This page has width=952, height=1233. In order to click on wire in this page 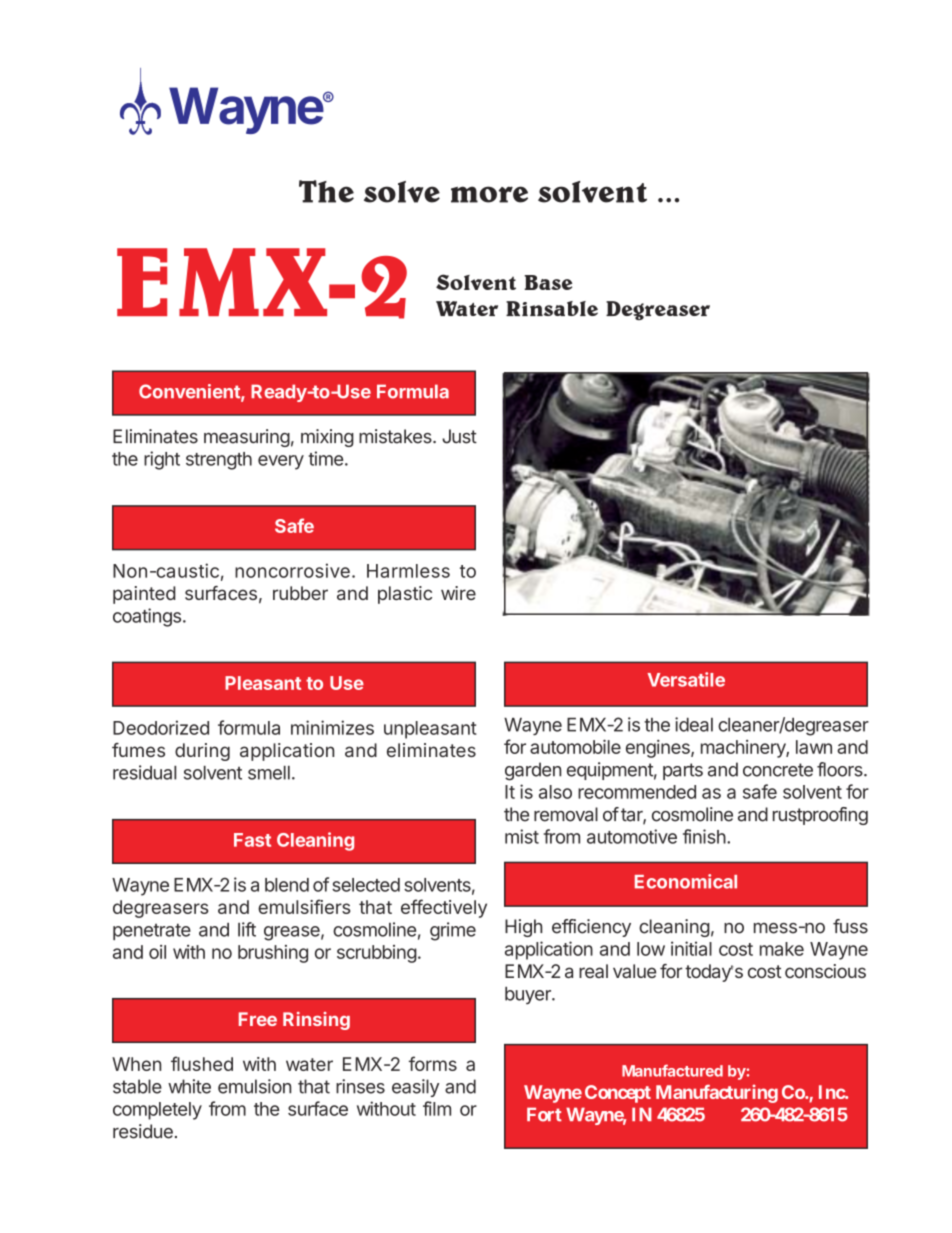, I will do `click(458, 593)`.
